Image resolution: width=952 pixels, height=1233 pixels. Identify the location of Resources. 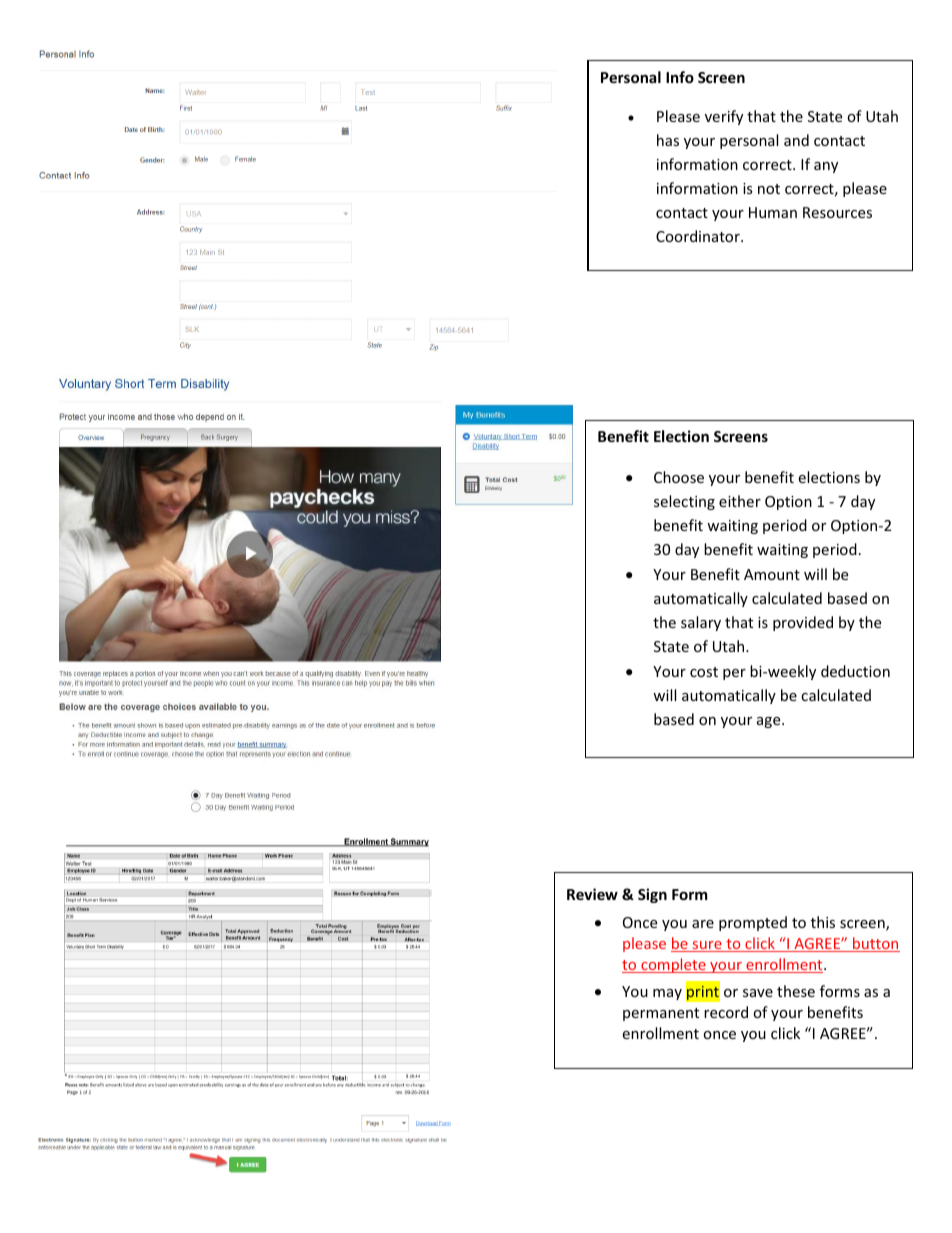
(837, 212).
